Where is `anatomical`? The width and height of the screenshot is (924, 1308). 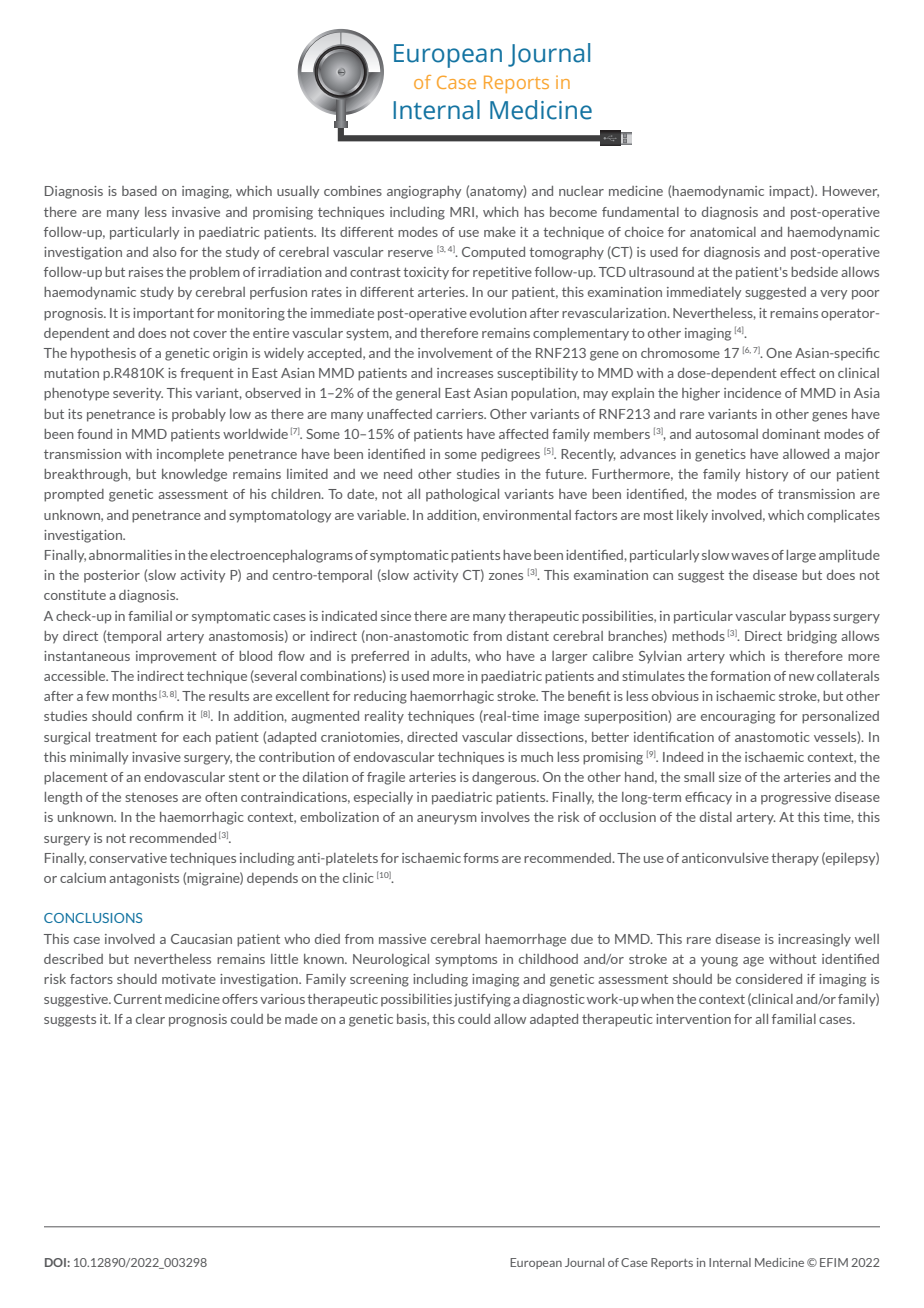
anatomical is located at coordinates (723, 232).
